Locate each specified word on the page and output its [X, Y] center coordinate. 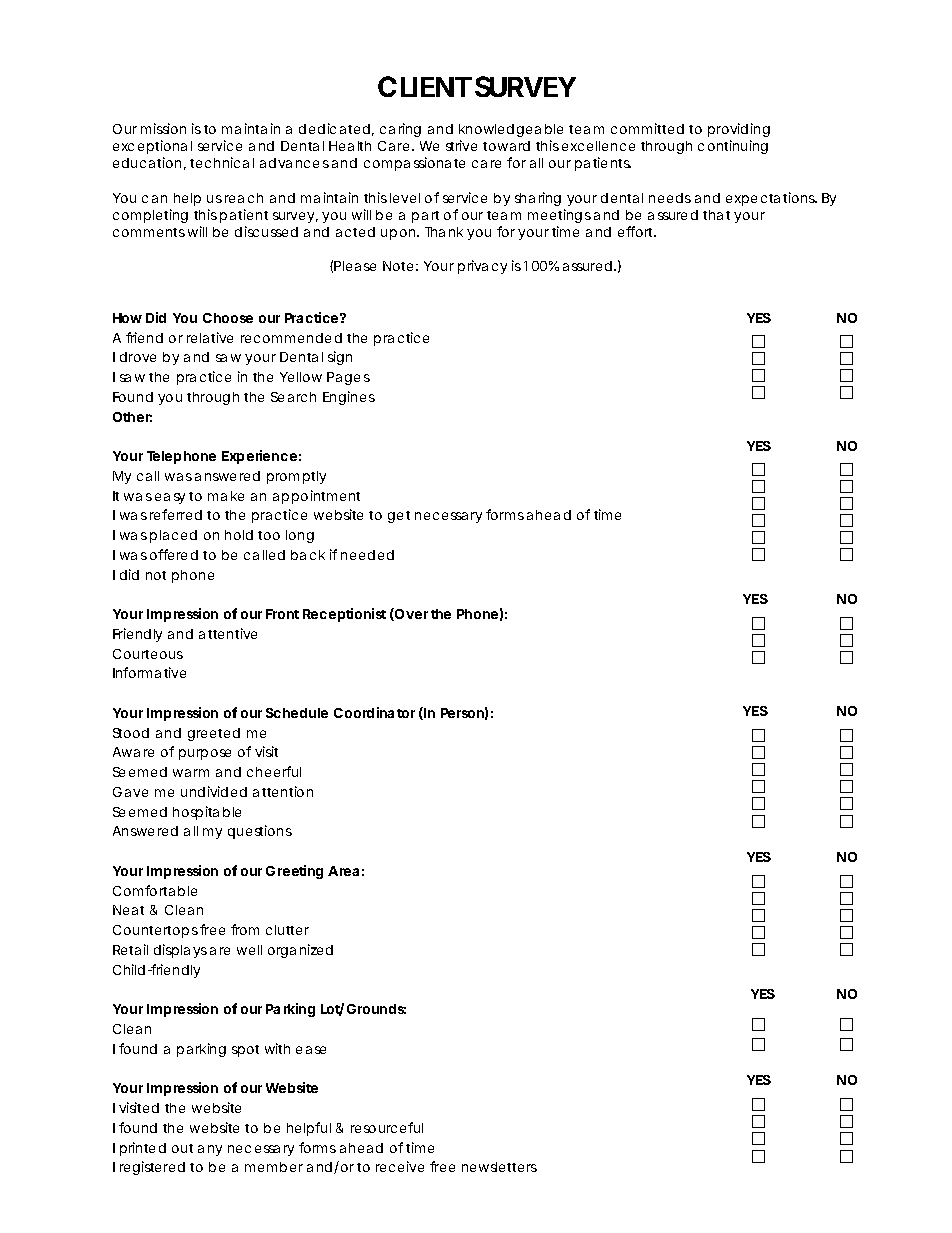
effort [637, 231]
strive [461, 145]
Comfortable [155, 890]
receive [400, 1166]
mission [163, 128]
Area [343, 871]
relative [210, 337]
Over [410, 614]
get [399, 517]
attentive [228, 633]
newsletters [499, 1167]
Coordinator [374, 712]
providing [739, 130]
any [210, 1150]
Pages [348, 378]
